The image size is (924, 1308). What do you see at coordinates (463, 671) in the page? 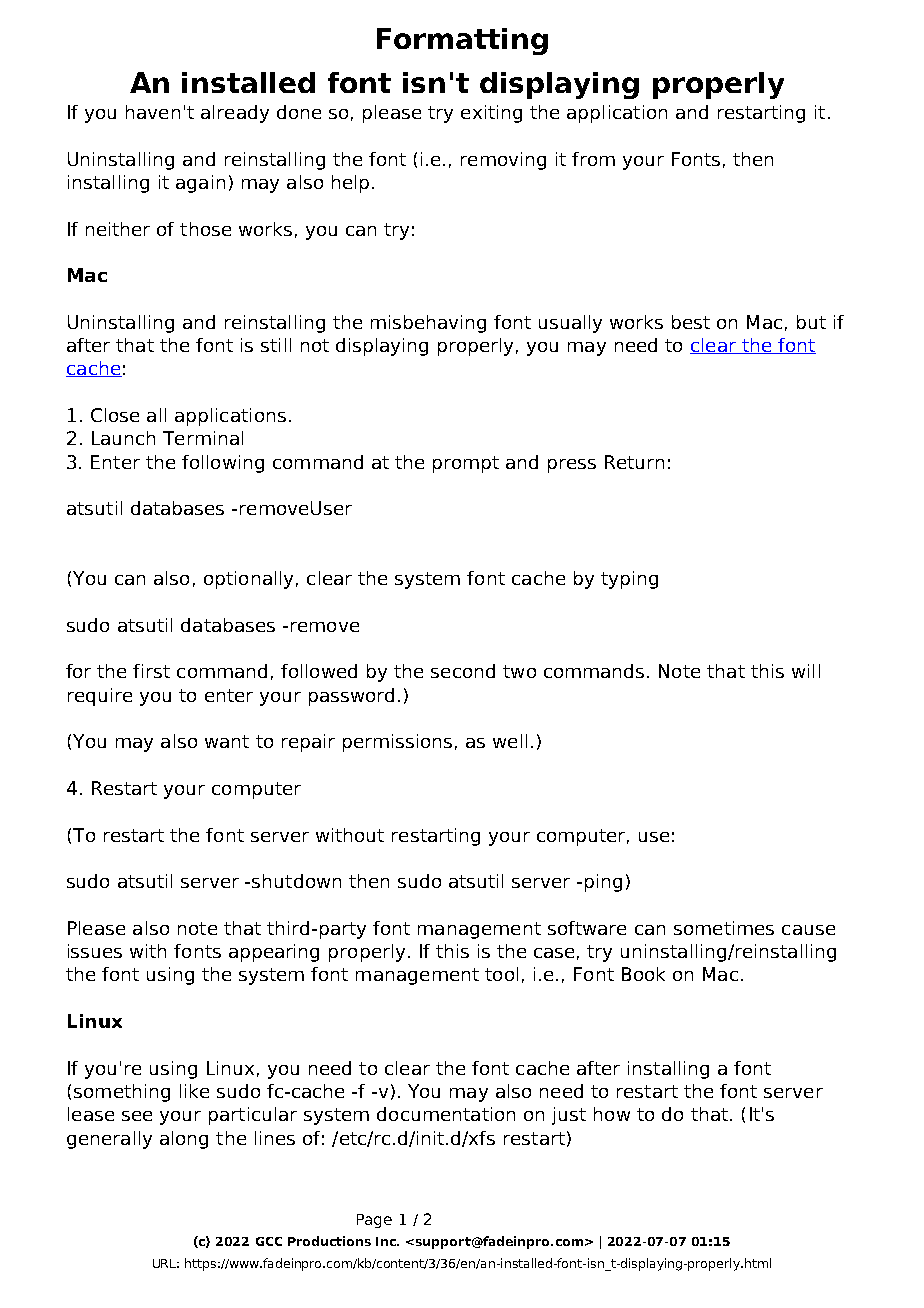
I see `second` at bounding box center [463, 671].
